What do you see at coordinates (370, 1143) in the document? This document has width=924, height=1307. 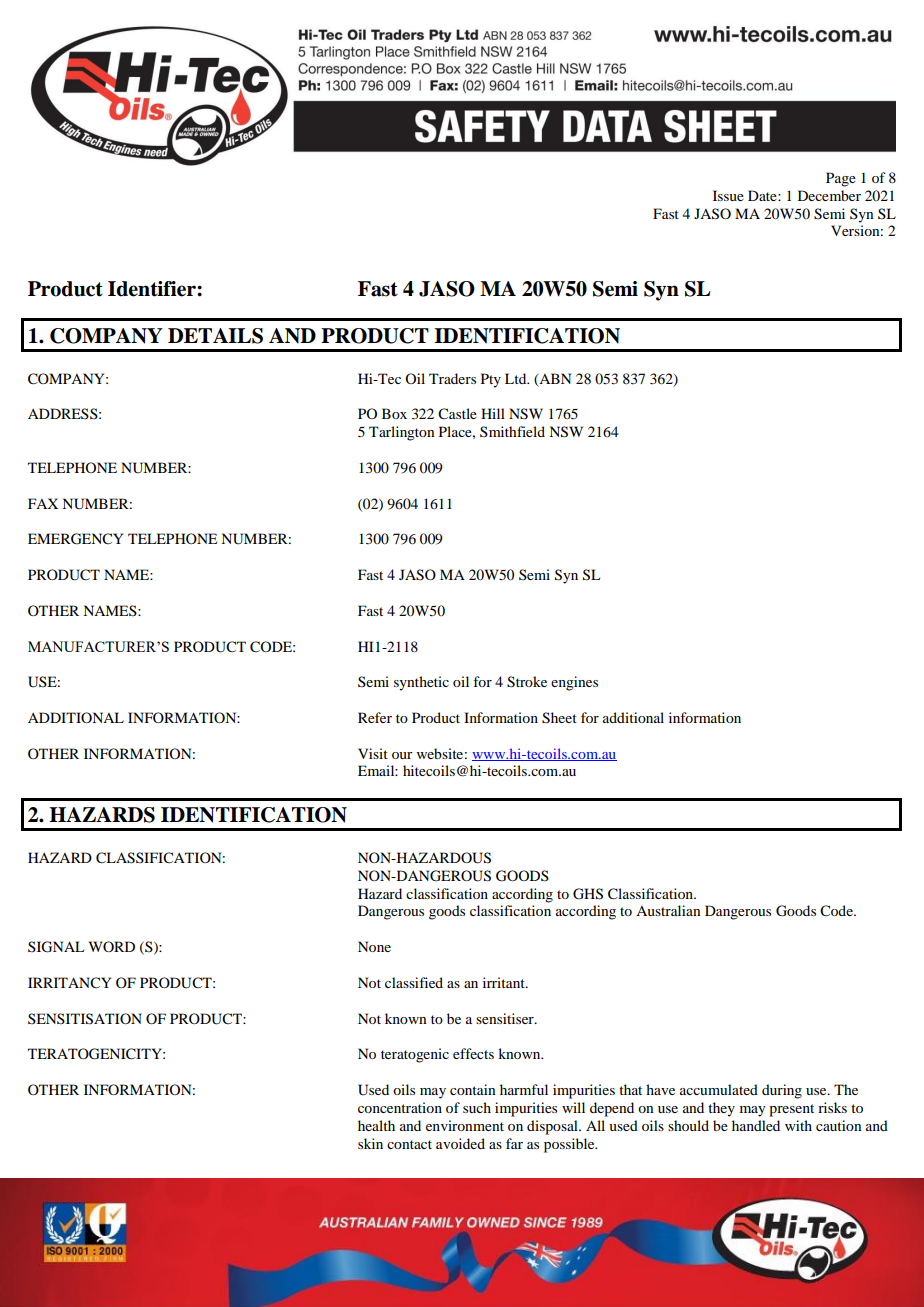 I see `skin` at bounding box center [370, 1143].
